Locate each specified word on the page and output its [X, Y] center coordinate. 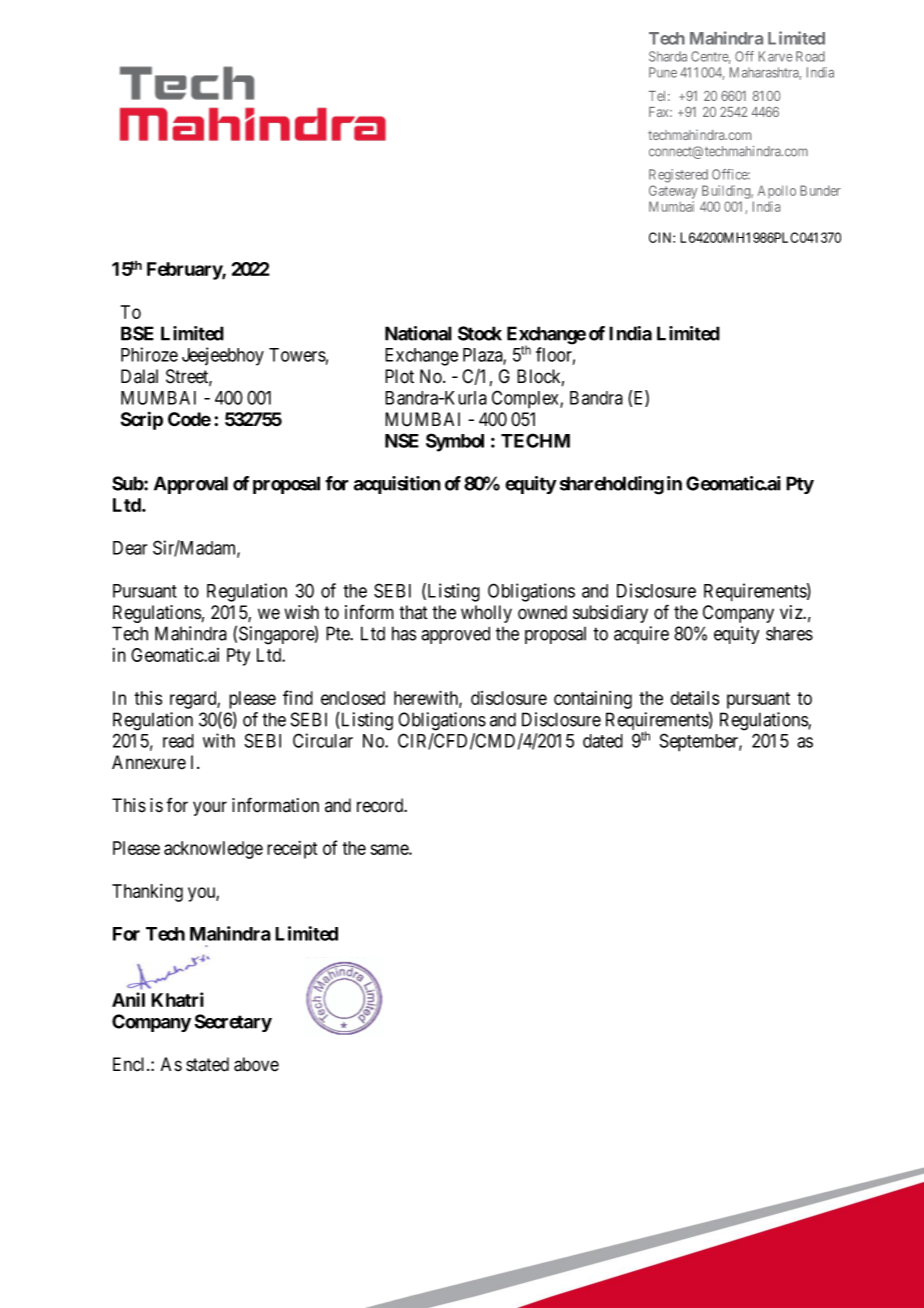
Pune [663, 72]
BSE [137, 333]
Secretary [233, 1023]
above [256, 1064]
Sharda [668, 56]
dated [603, 741]
